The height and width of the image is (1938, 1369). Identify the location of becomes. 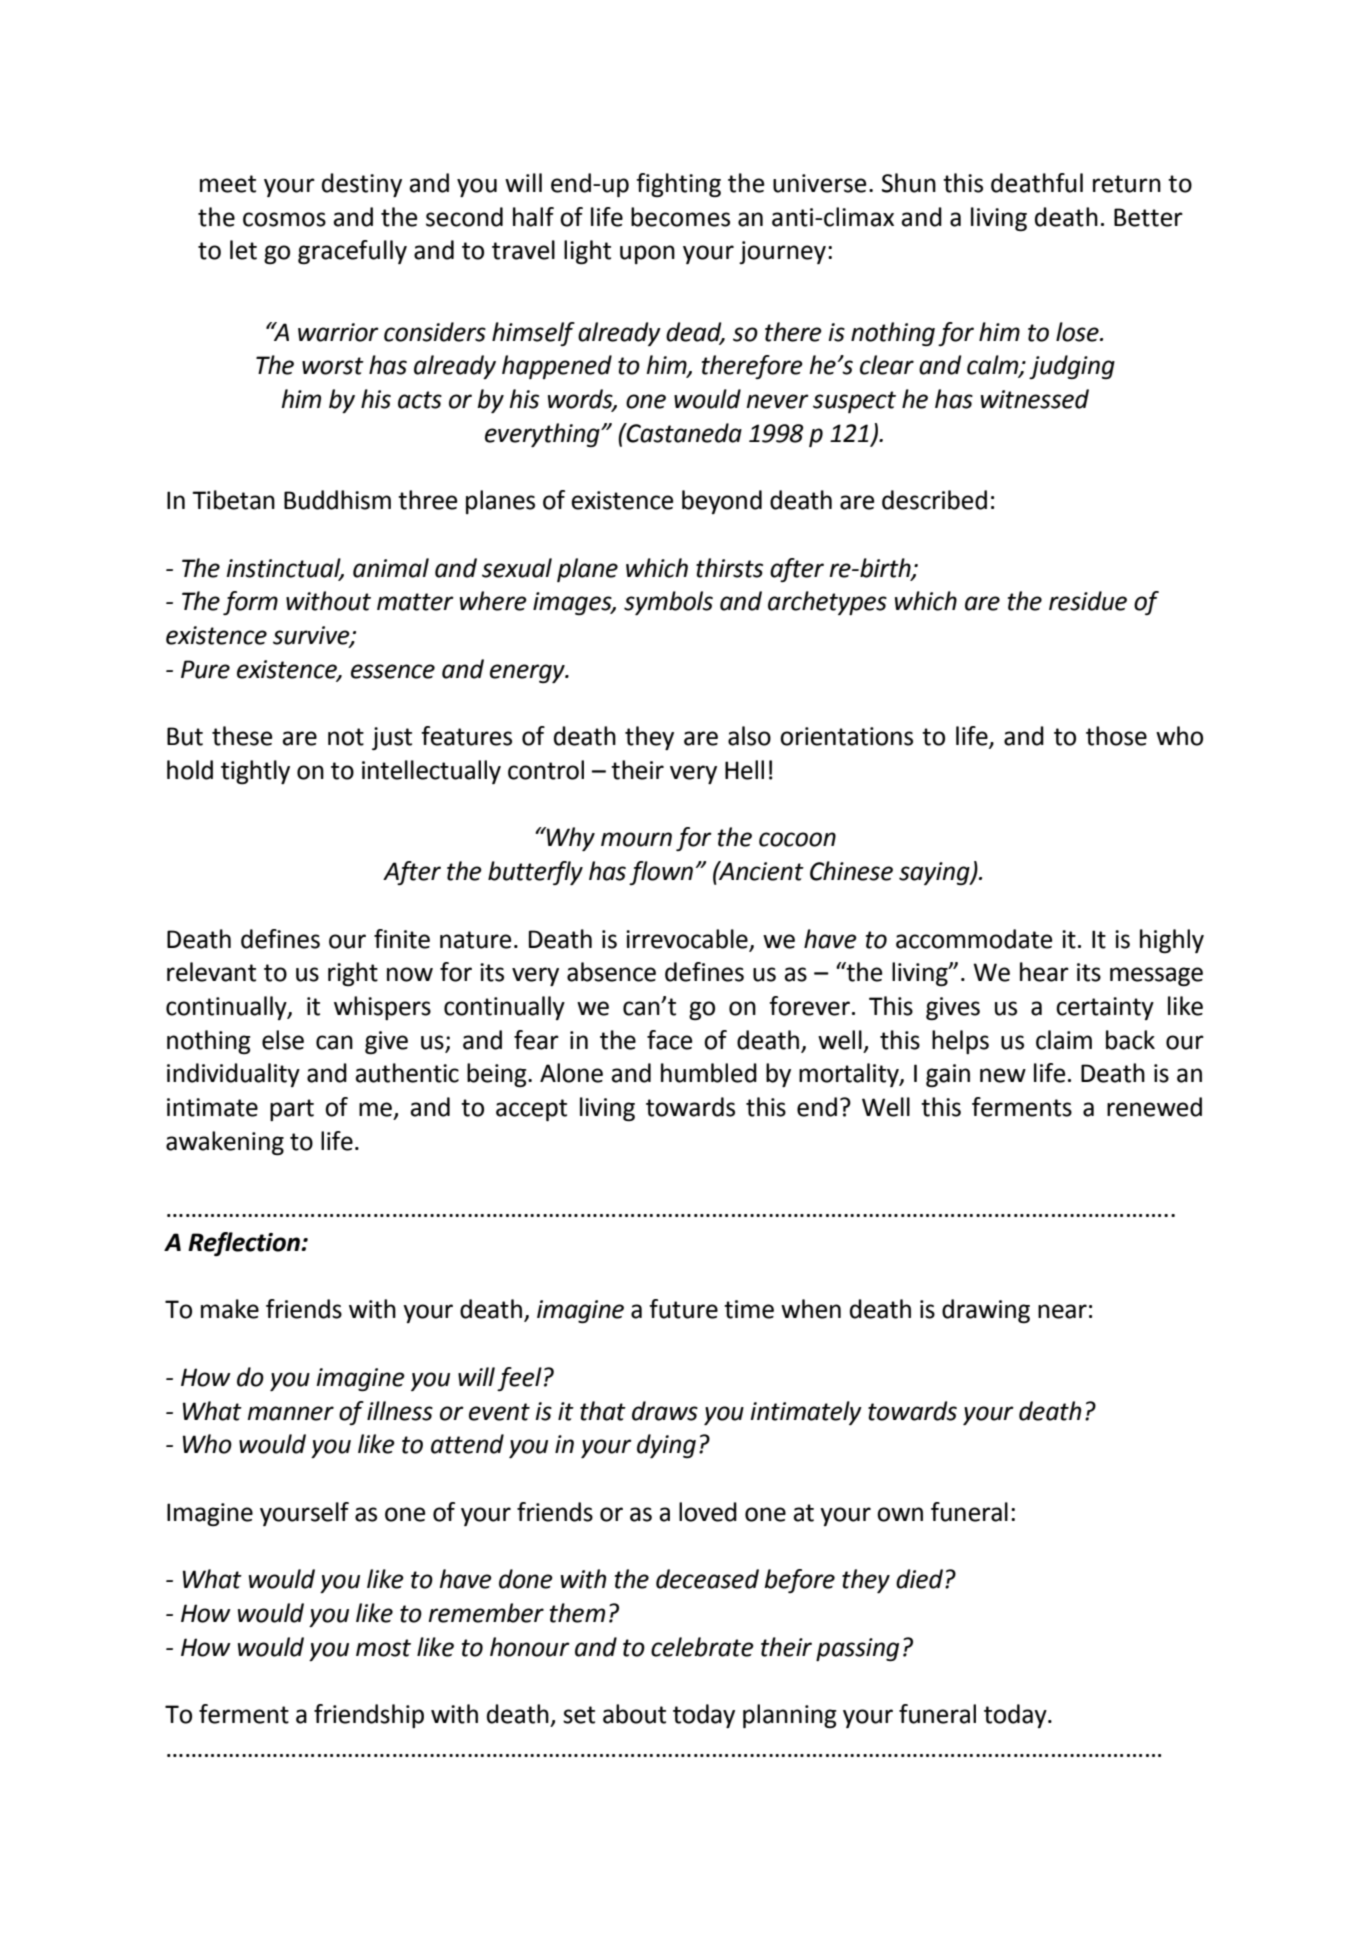
(680, 217).
